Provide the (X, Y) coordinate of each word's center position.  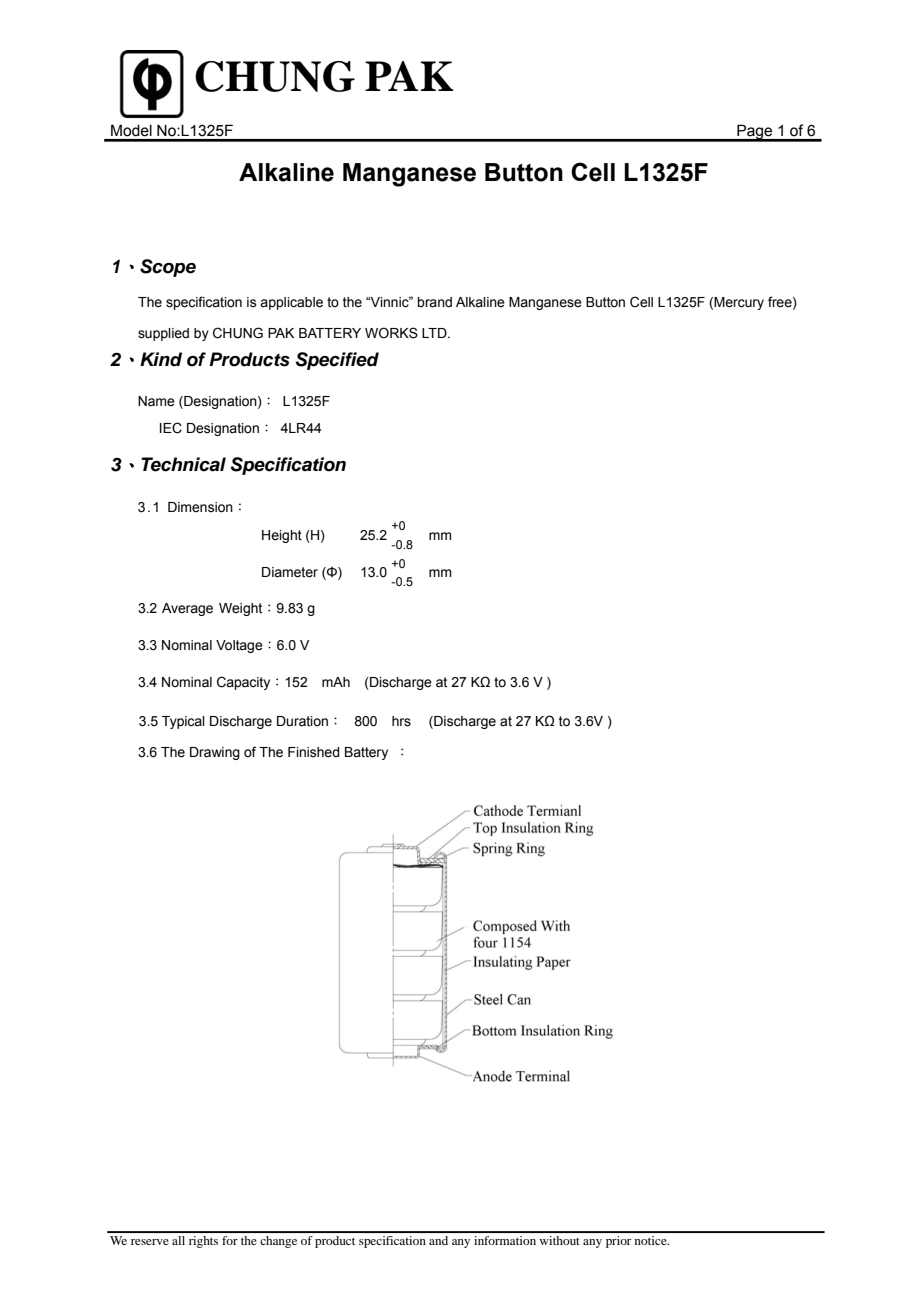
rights (203, 1242)
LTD (435, 333)
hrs (401, 721)
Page (755, 133)
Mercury (739, 303)
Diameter (290, 572)
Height (282, 536)
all (178, 1240)
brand (434, 302)
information (505, 1240)
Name (156, 401)
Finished (314, 752)
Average (187, 609)
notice (652, 1240)
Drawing (215, 753)
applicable (291, 303)
